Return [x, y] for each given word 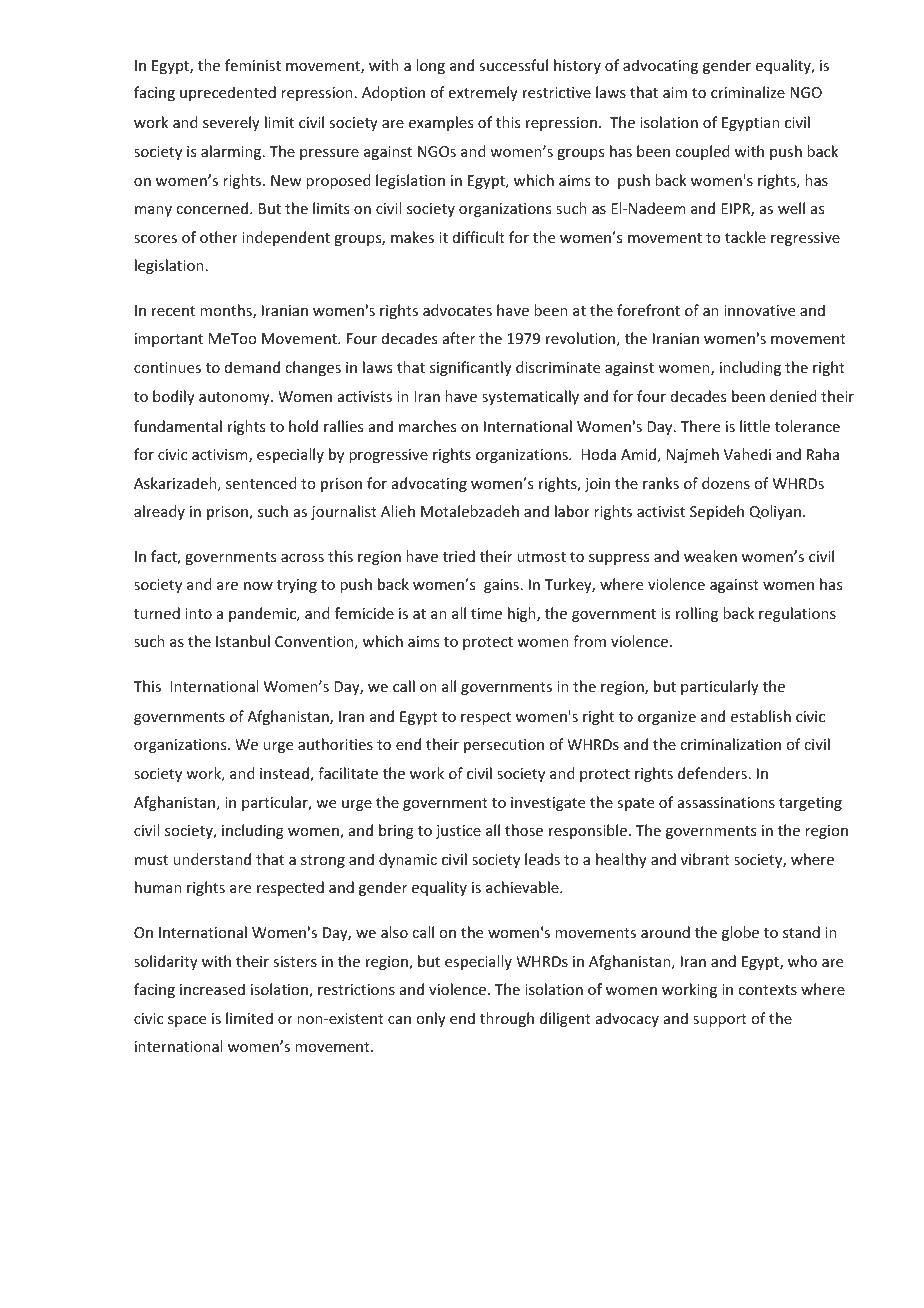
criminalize [748, 92]
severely [231, 123]
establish [761, 716]
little [755, 426]
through [507, 1019]
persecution [504, 746]
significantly [471, 368]
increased [212, 989]
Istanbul [243, 641]
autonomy [235, 398]
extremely [483, 93]
